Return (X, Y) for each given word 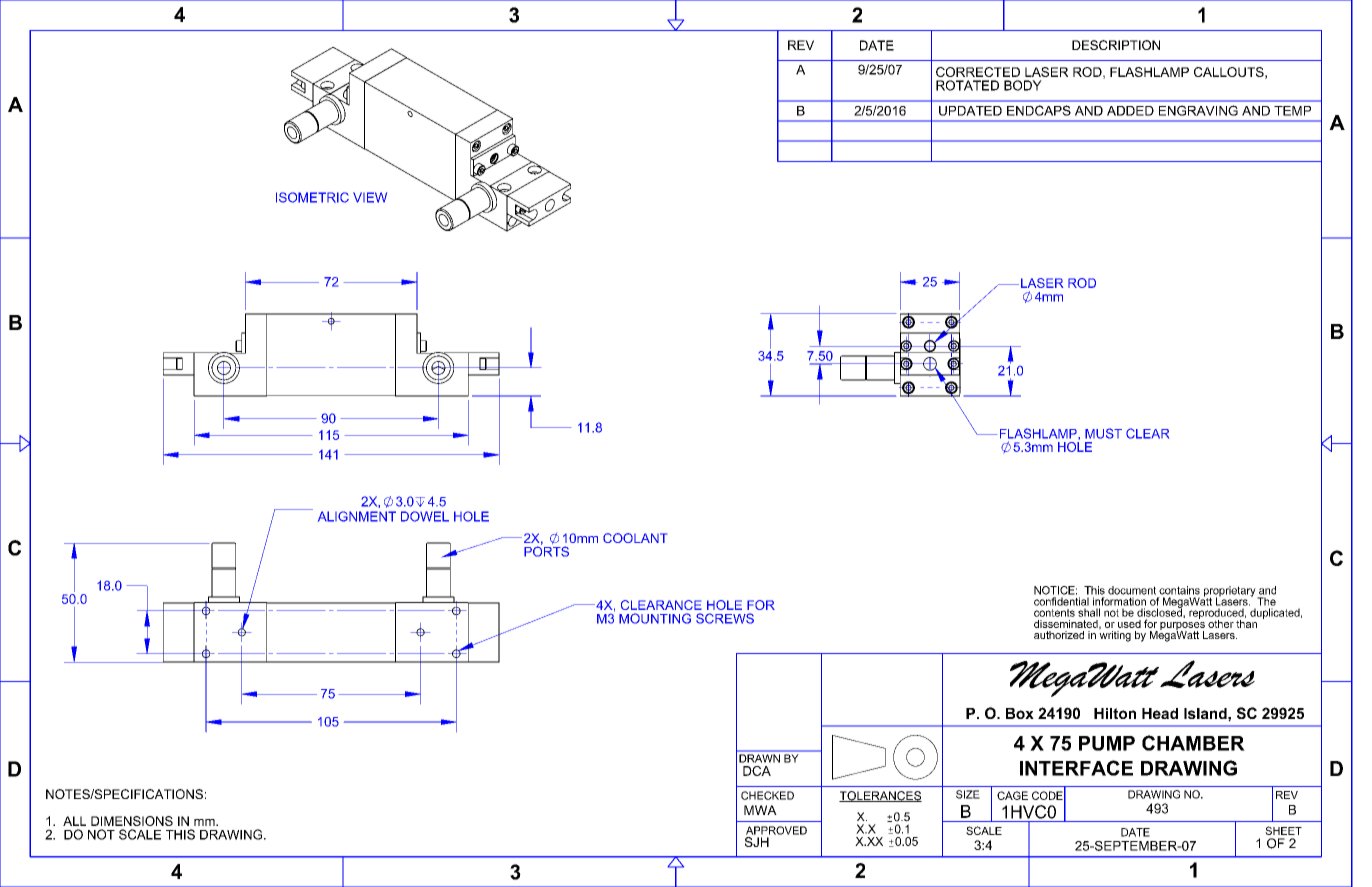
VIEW (370, 197)
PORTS (546, 550)
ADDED (1130, 111)
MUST (1103, 433)
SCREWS (725, 618)
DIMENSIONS (132, 821)
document (1132, 590)
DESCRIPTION (1116, 45)
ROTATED (967, 85)
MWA (760, 810)
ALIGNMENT (357, 516)
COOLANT (635, 538)
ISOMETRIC (312, 197)
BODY (1023, 85)
